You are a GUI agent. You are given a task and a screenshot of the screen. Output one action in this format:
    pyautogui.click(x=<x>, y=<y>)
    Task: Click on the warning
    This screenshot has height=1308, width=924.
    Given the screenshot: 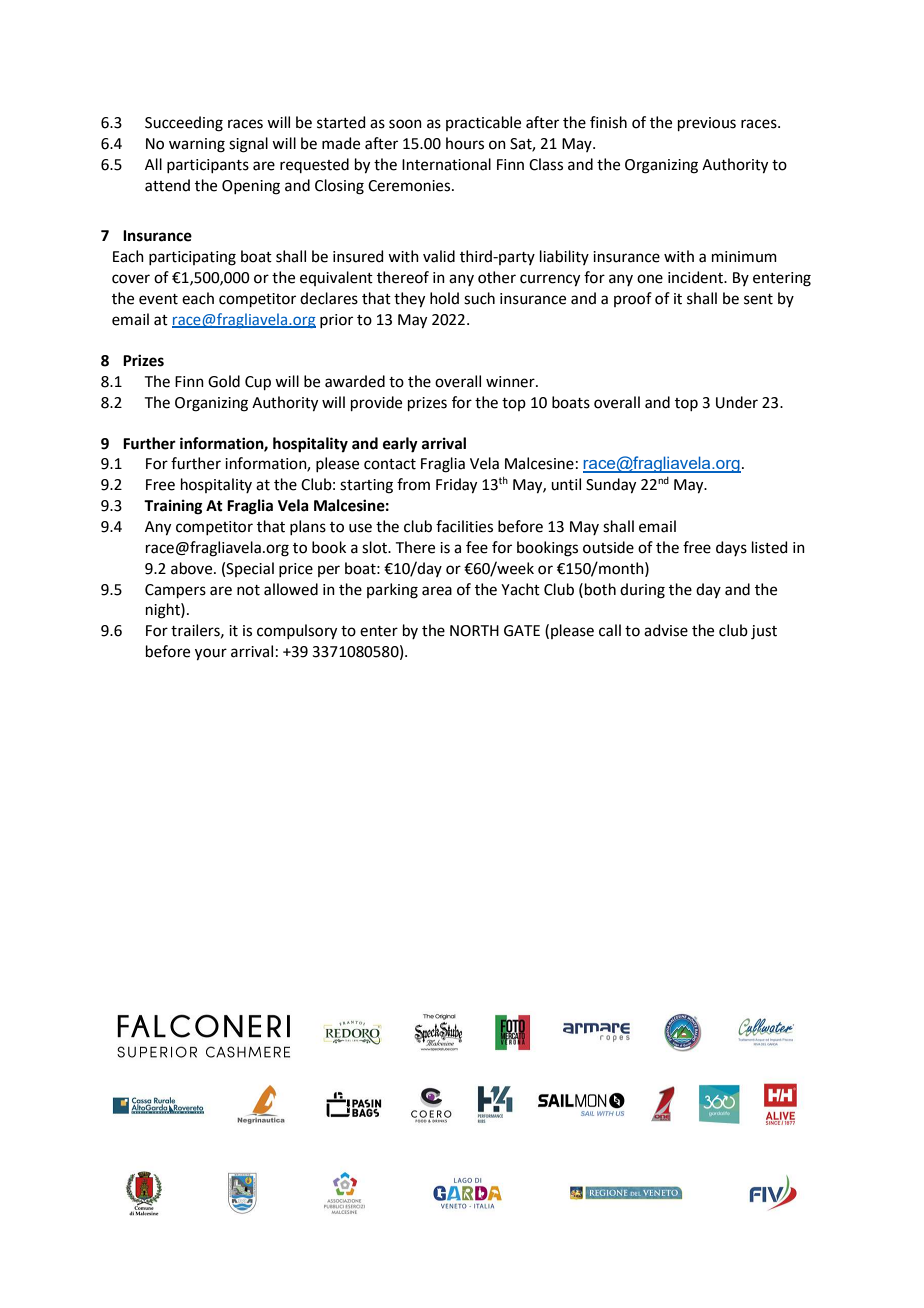 What is the action you would take?
    pyautogui.click(x=197, y=145)
